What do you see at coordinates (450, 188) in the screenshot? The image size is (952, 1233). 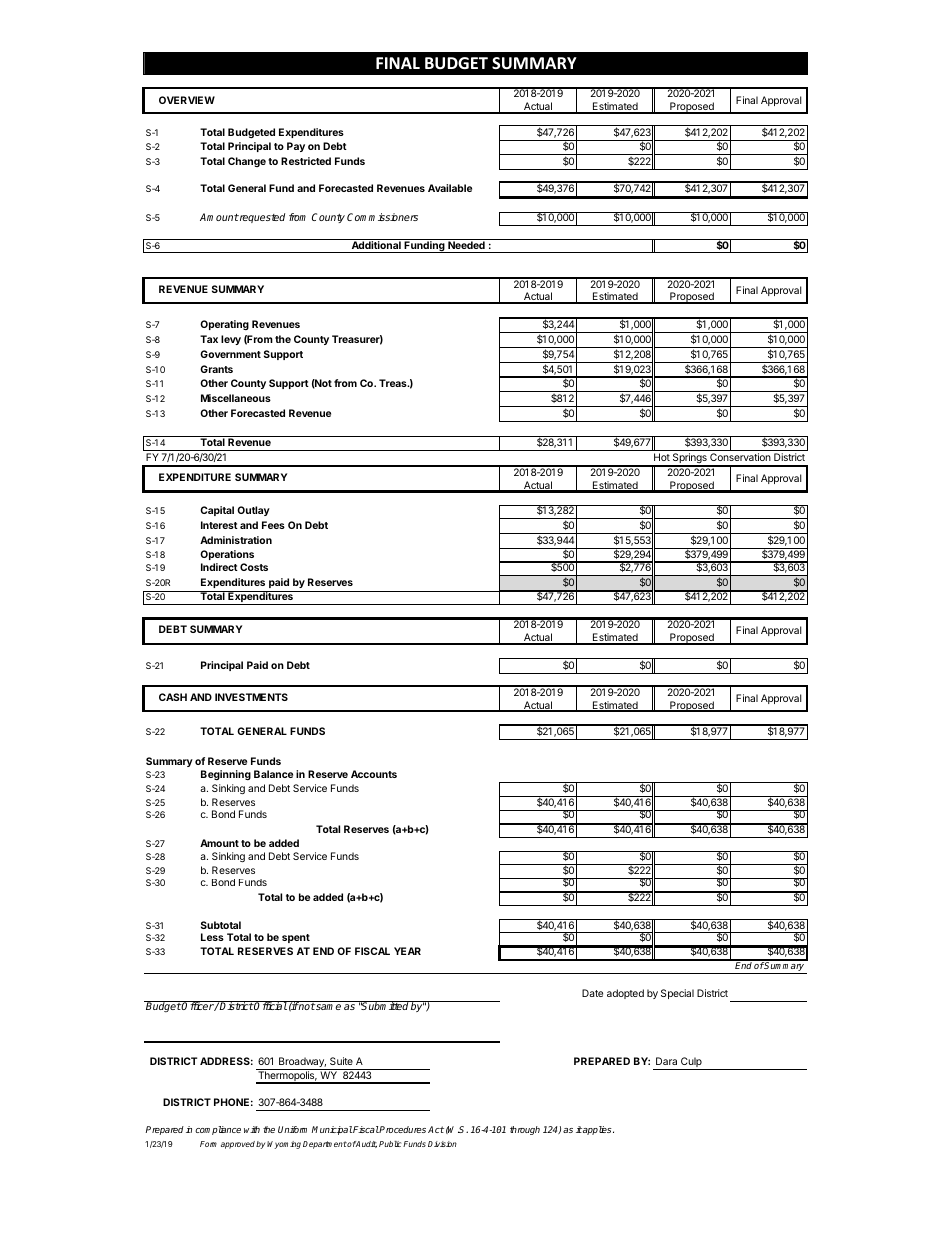 I see `Available` at bounding box center [450, 188].
